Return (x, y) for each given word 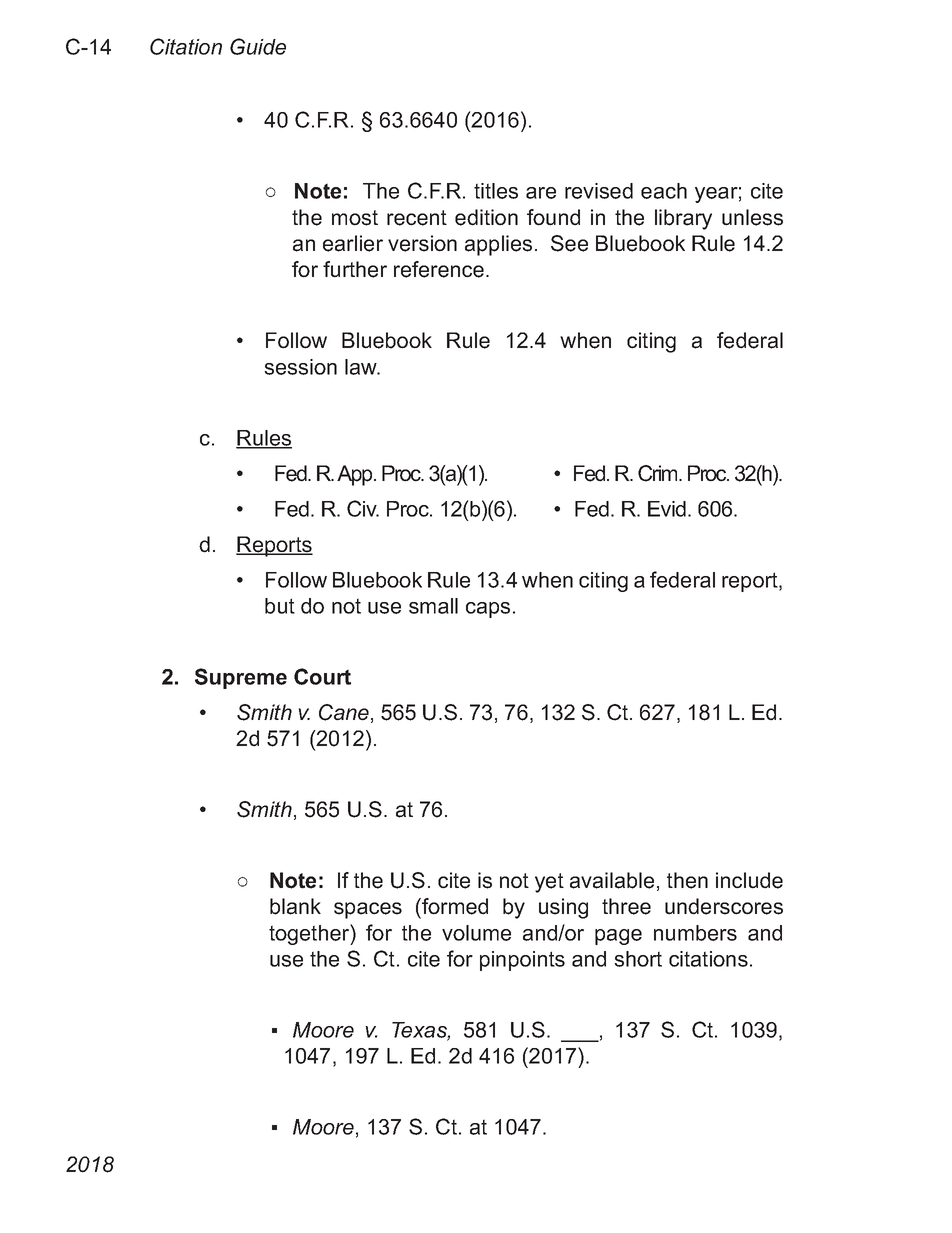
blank (295, 906)
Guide (258, 46)
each (664, 191)
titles (496, 191)
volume (476, 933)
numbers (695, 933)
